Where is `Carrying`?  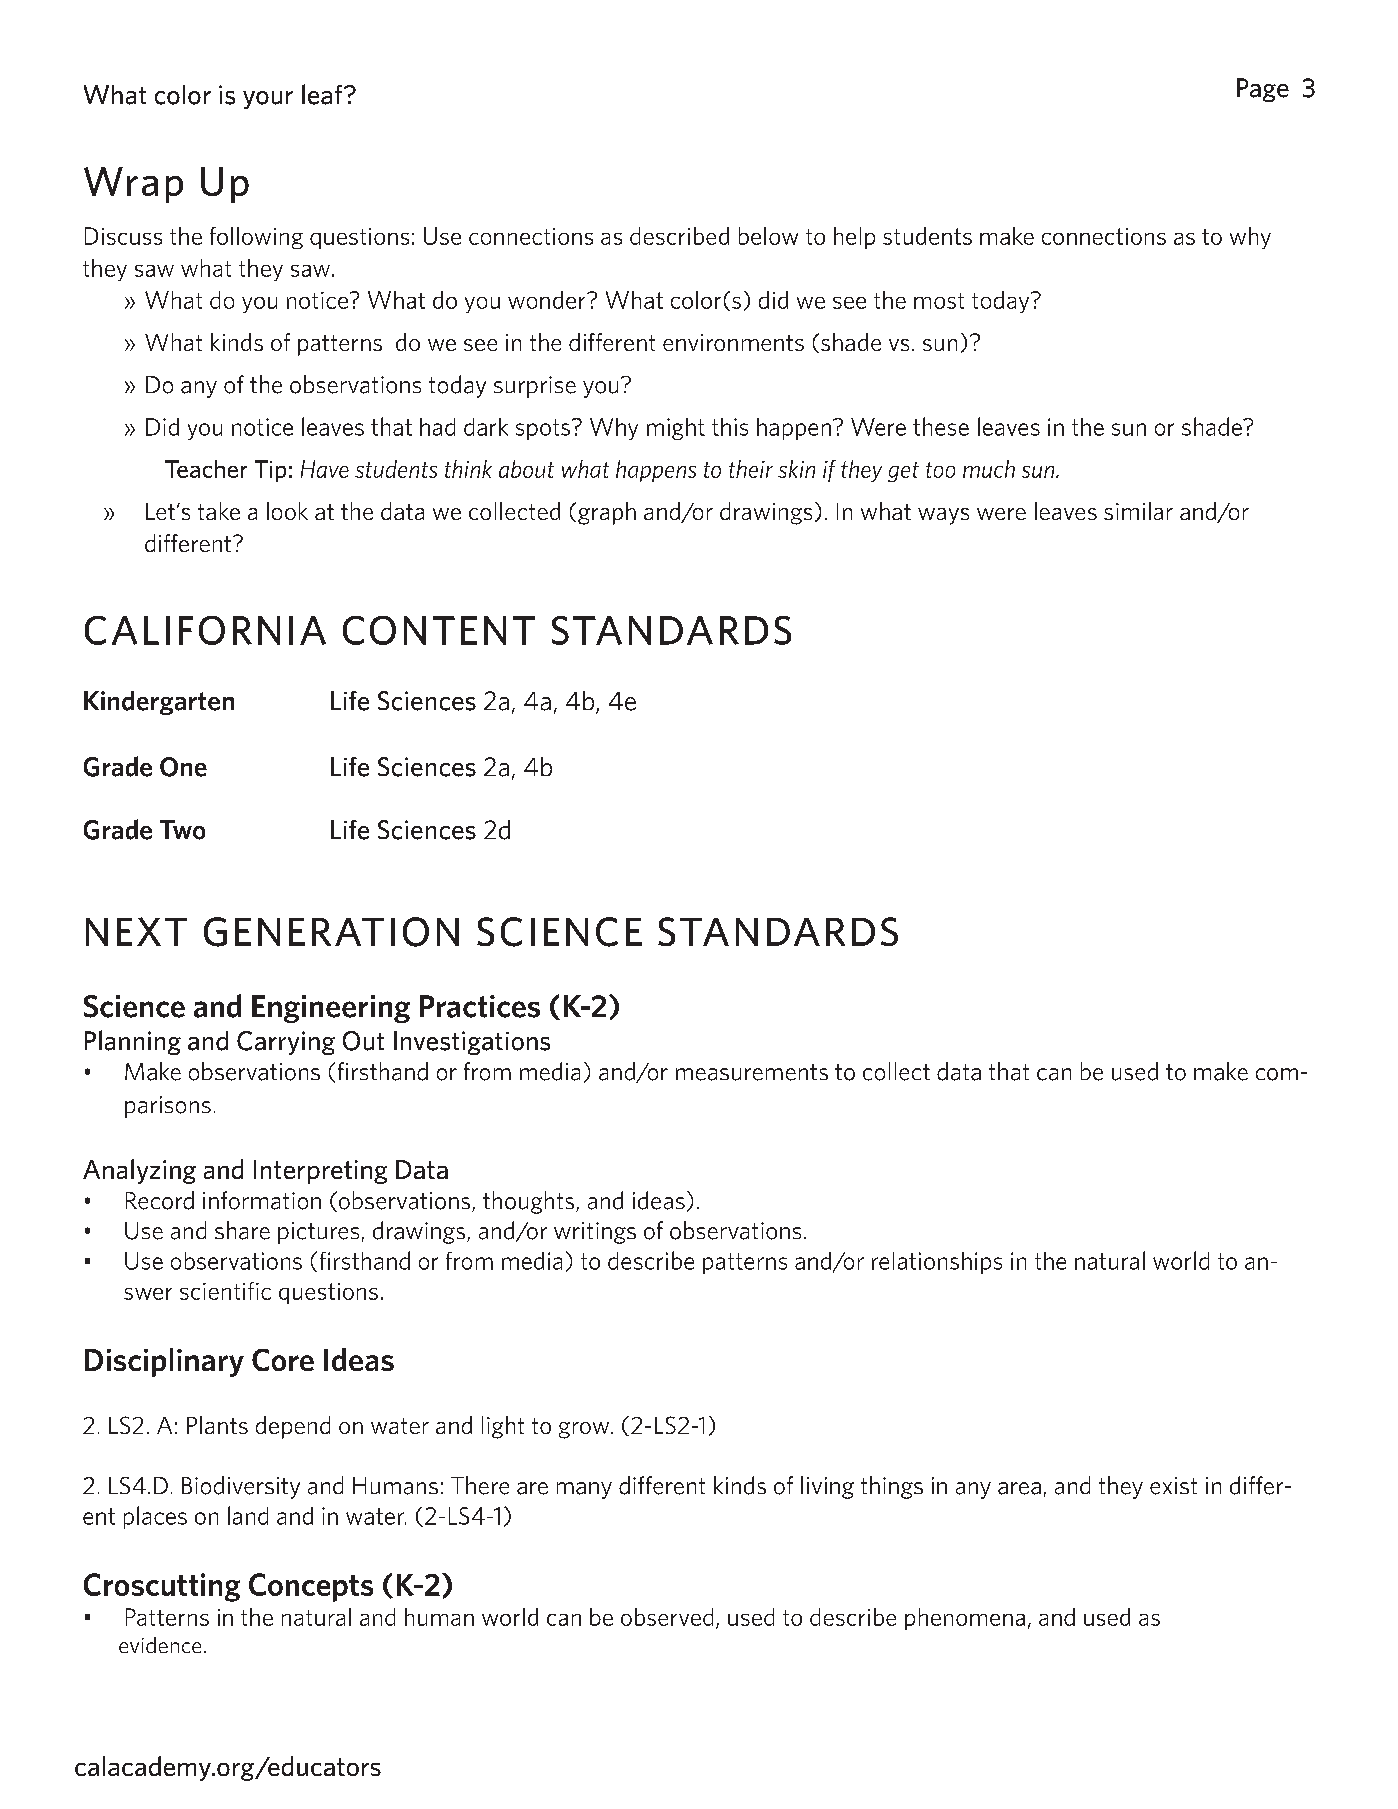
Carrying is located at coordinates (286, 1043).
